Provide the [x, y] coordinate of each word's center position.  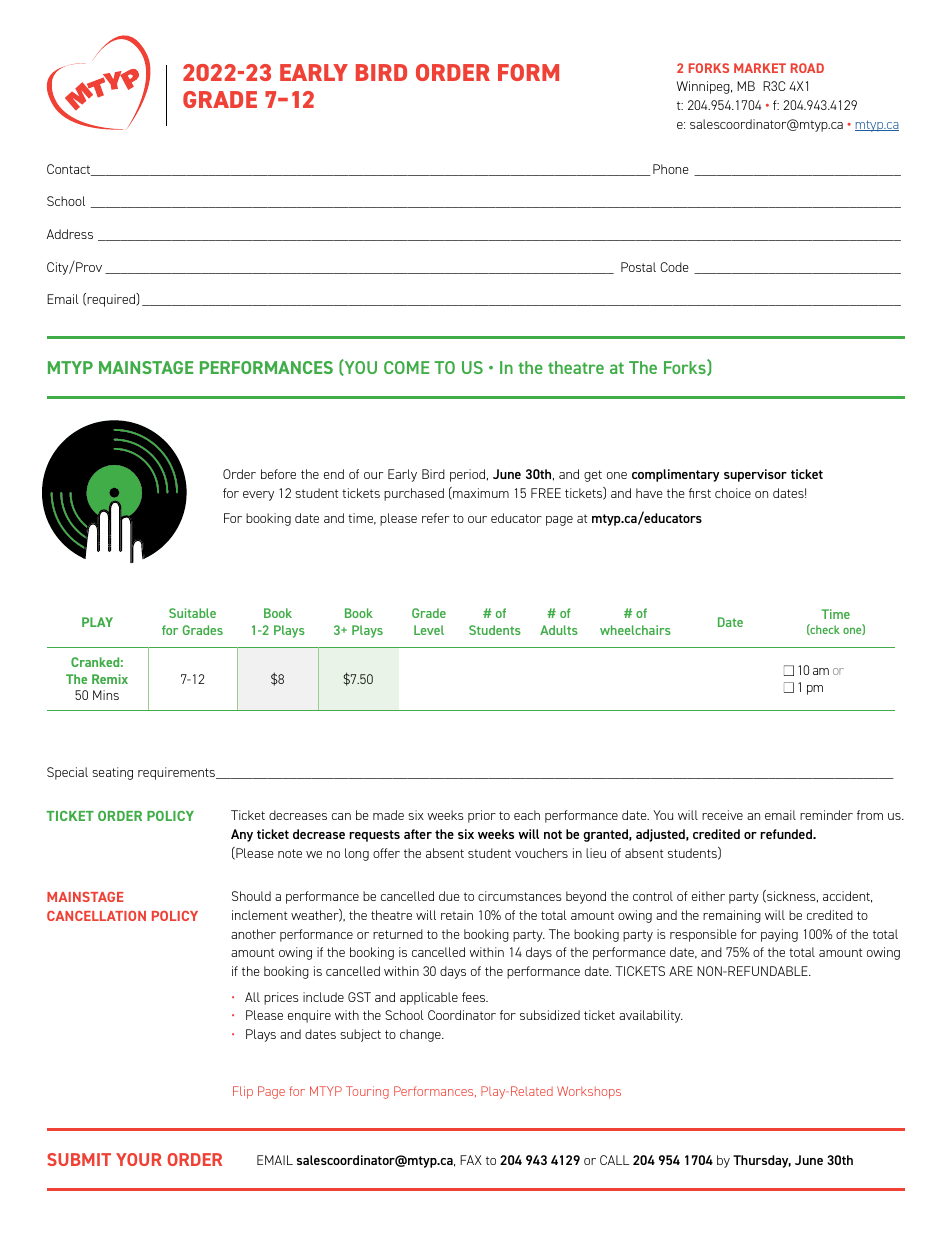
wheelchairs [635, 630]
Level [429, 630]
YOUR [139, 1159]
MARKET [760, 68]
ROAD [807, 68]
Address [70, 234]
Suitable [192, 613]
